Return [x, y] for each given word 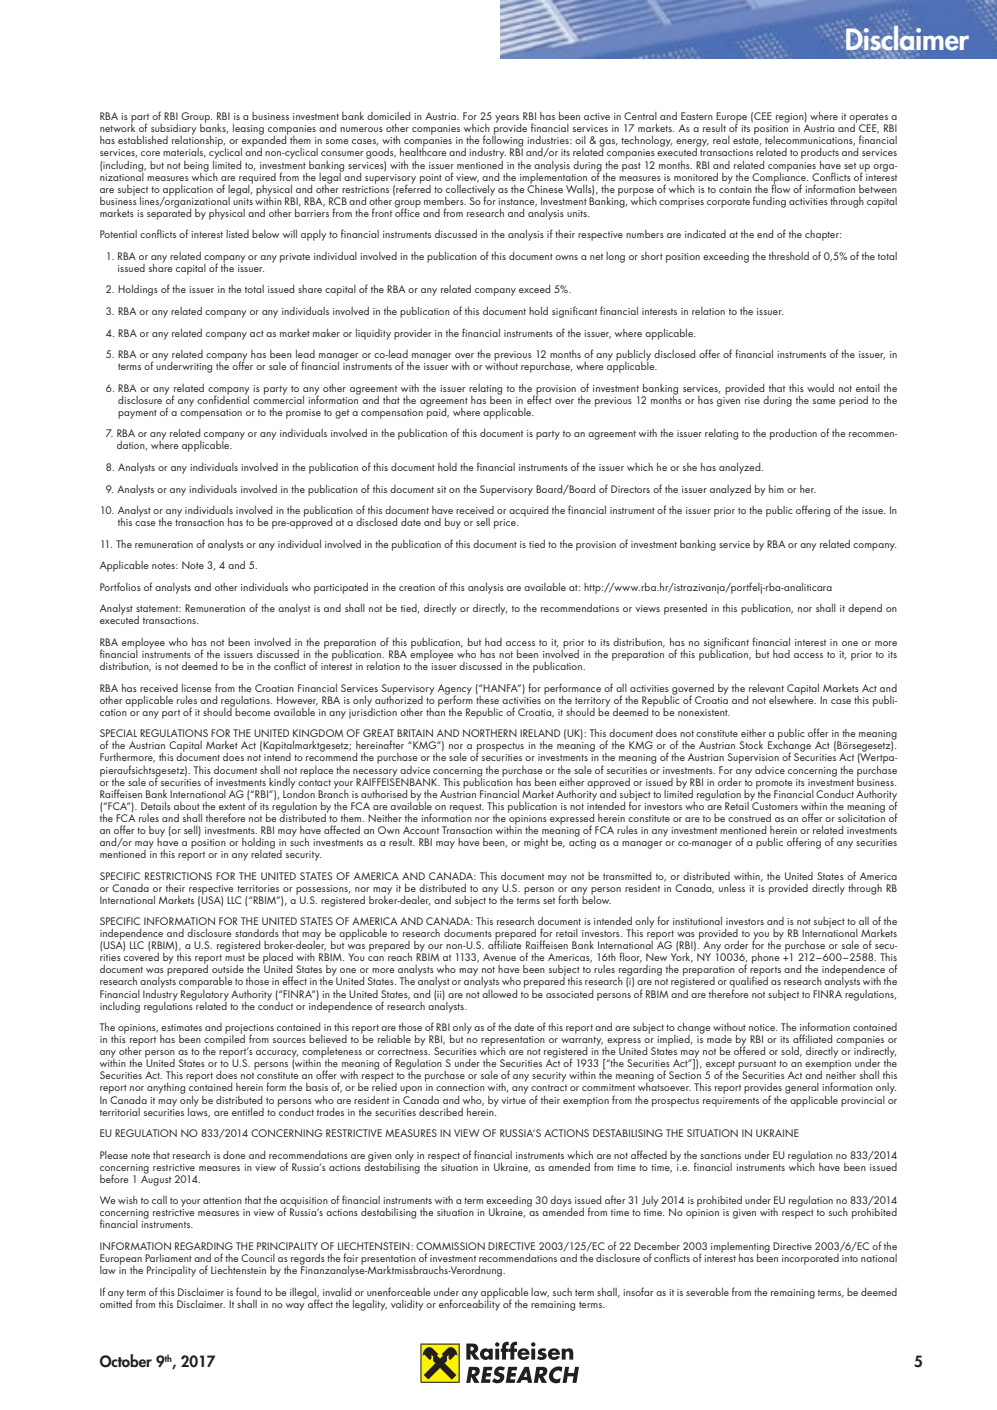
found [248, 1291]
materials [184, 153]
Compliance [780, 178]
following [502, 142]
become [252, 710]
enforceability [469, 1304]
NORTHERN [490, 733]
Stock [751, 745]
